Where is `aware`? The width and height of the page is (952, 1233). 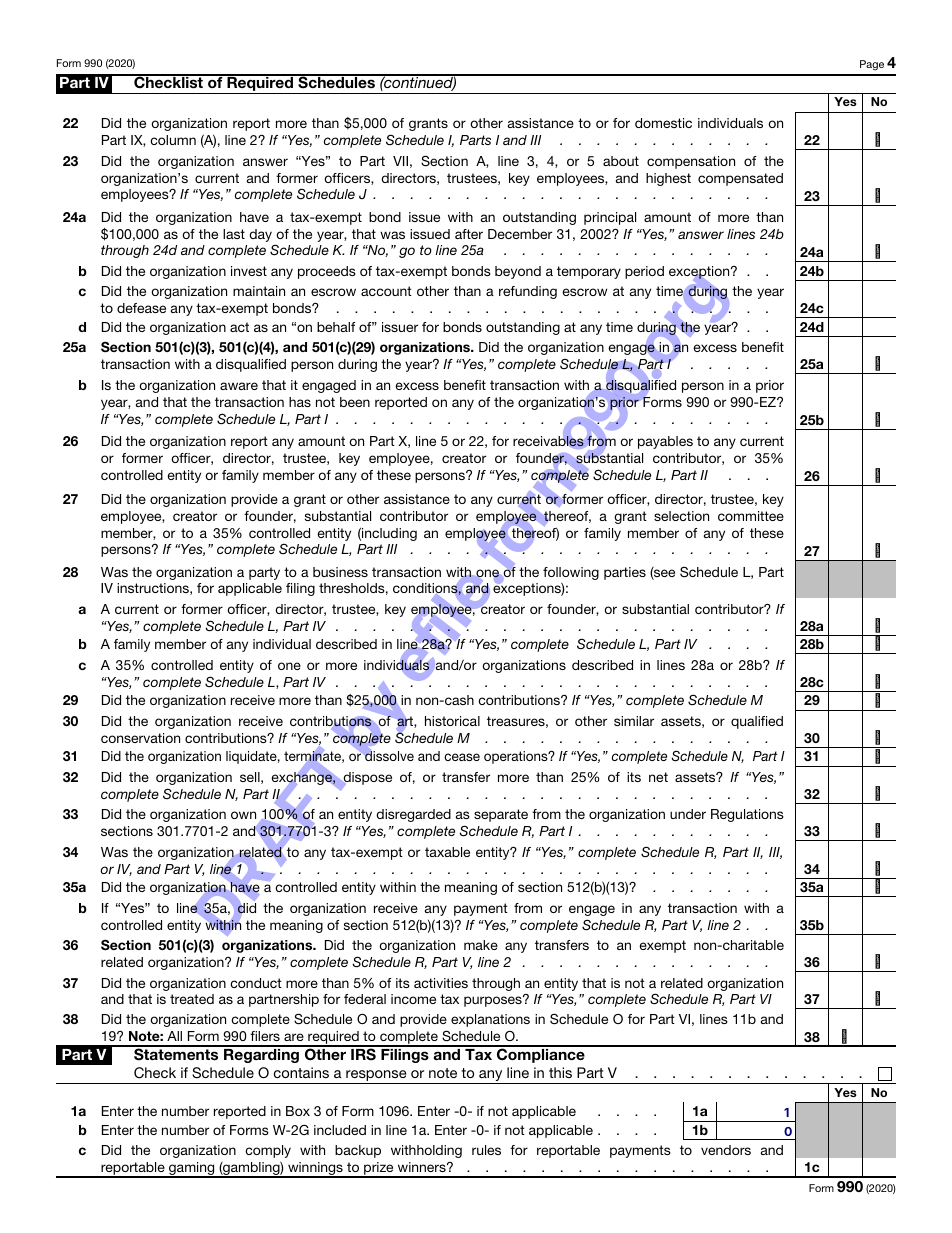
aware is located at coordinates (239, 386).
